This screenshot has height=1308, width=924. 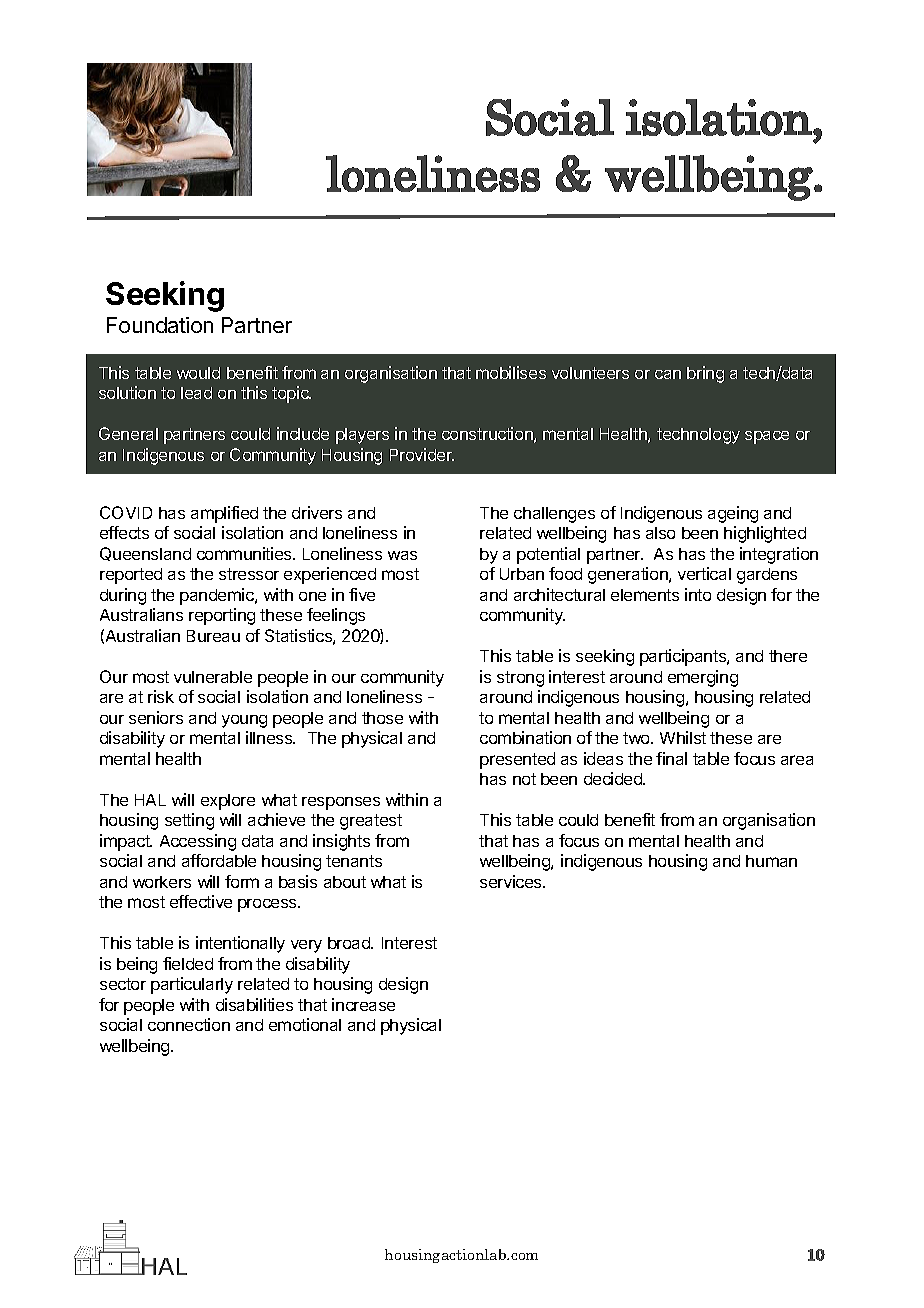 I want to click on particularly, so click(x=192, y=985).
